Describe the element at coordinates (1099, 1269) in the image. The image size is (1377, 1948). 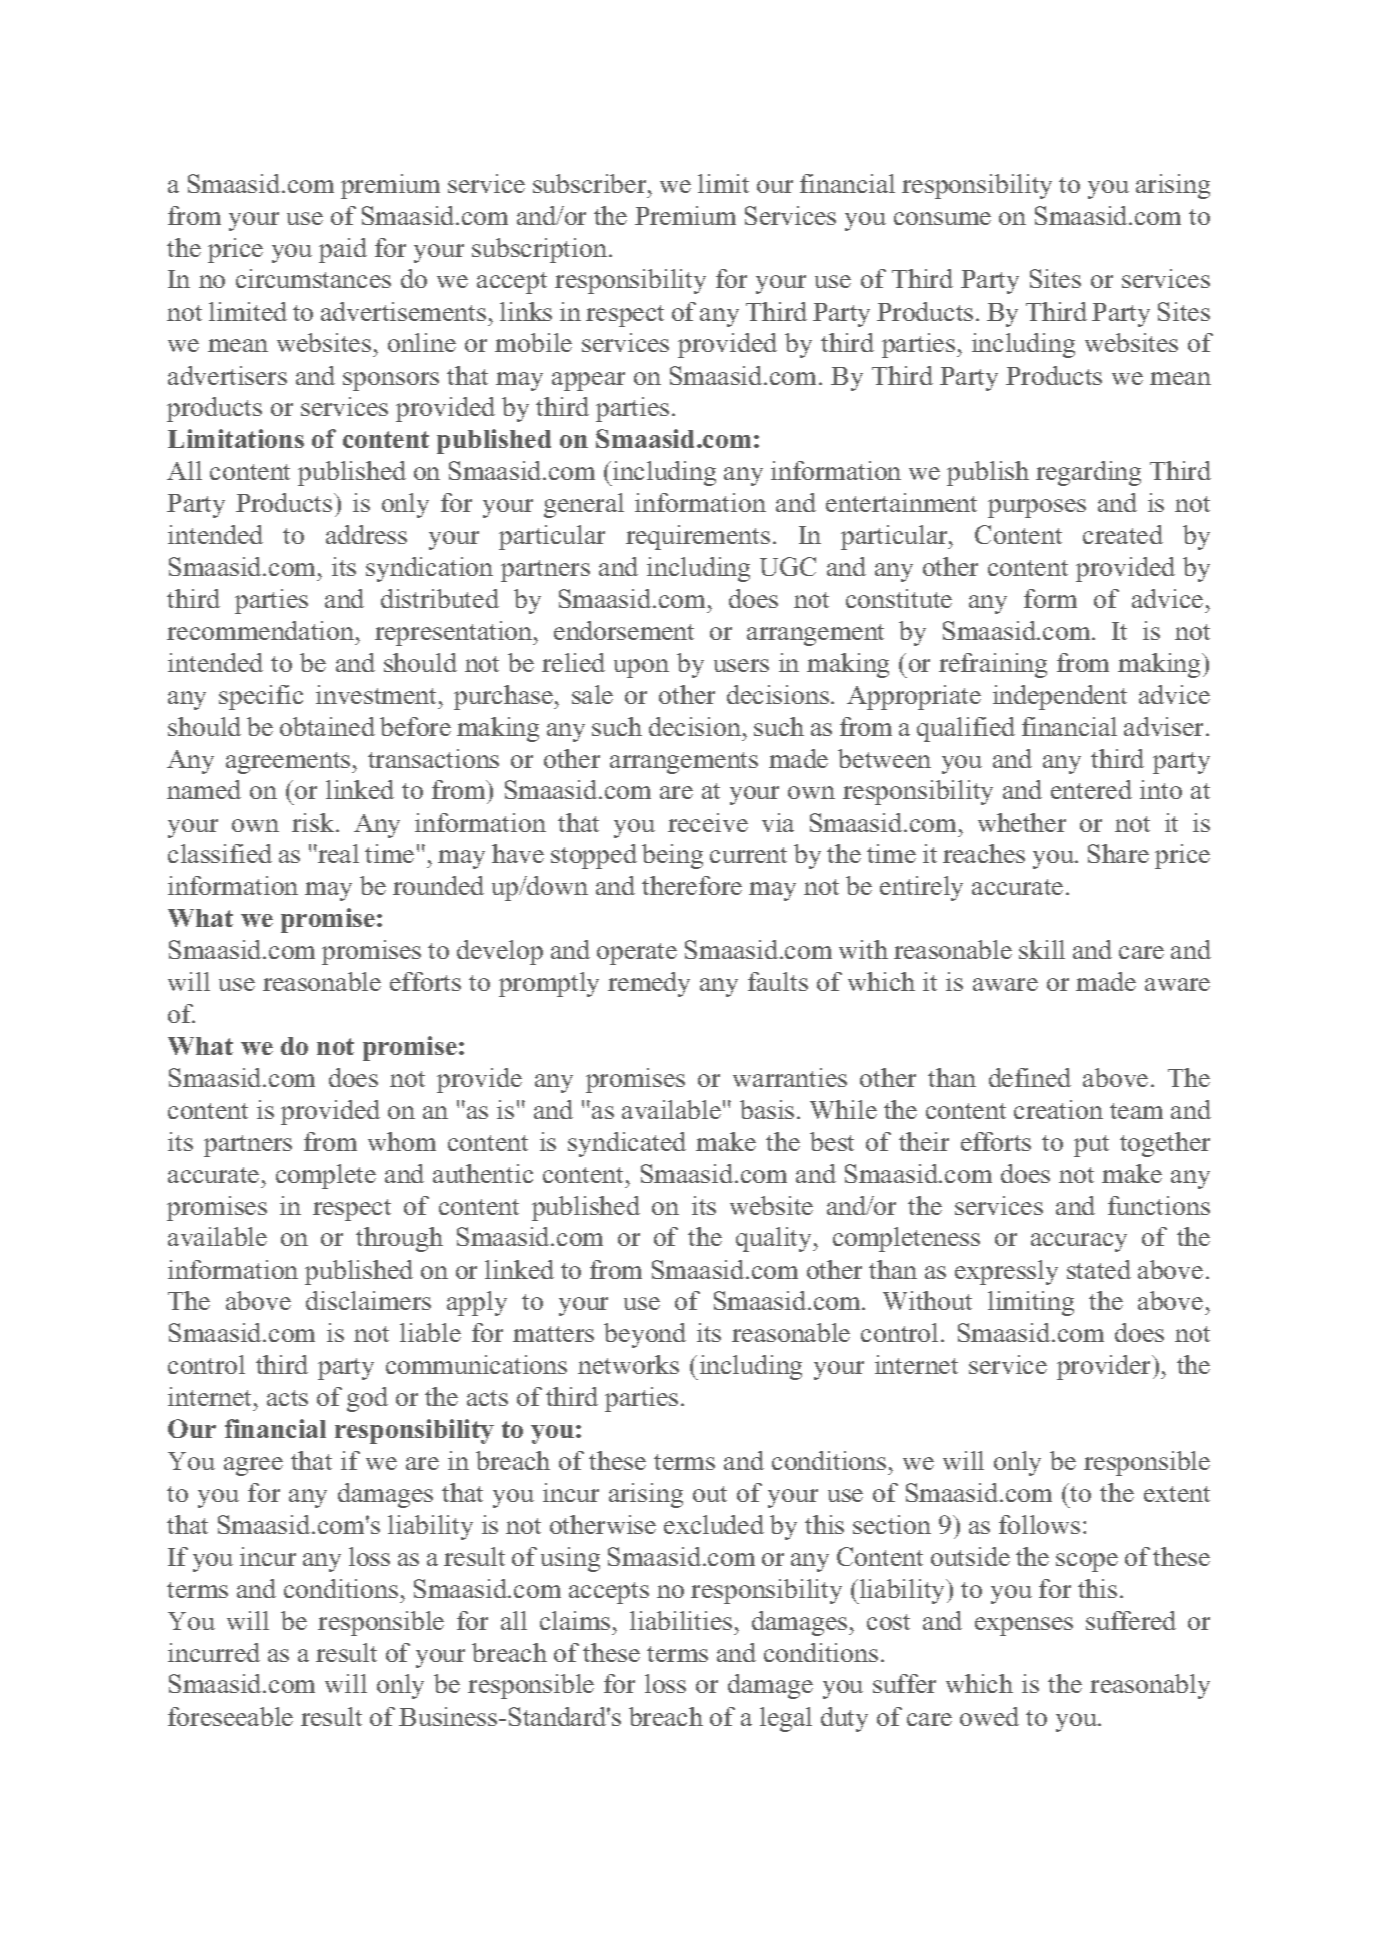
I see `stated` at that location.
